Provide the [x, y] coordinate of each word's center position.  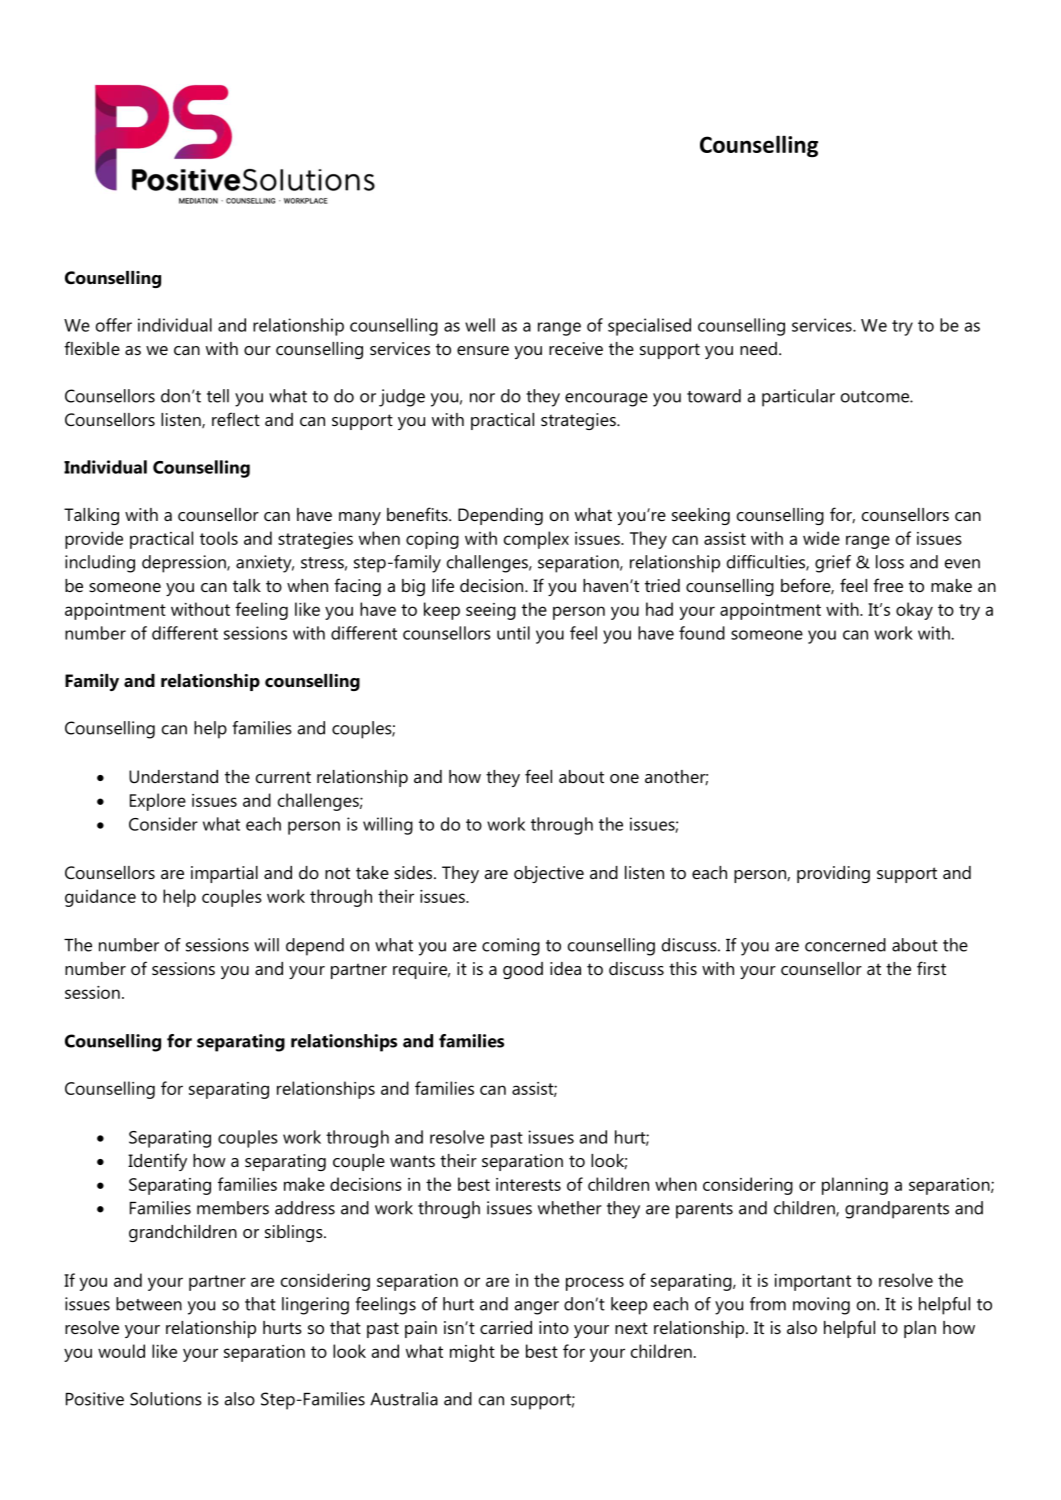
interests [528, 1184]
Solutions [166, 1399]
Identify [157, 1162]
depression [185, 564]
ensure [483, 350]
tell [218, 396]
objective [549, 874]
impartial [224, 874]
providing [833, 874]
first [931, 968]
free [888, 585]
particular [798, 398]
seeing [491, 611]
